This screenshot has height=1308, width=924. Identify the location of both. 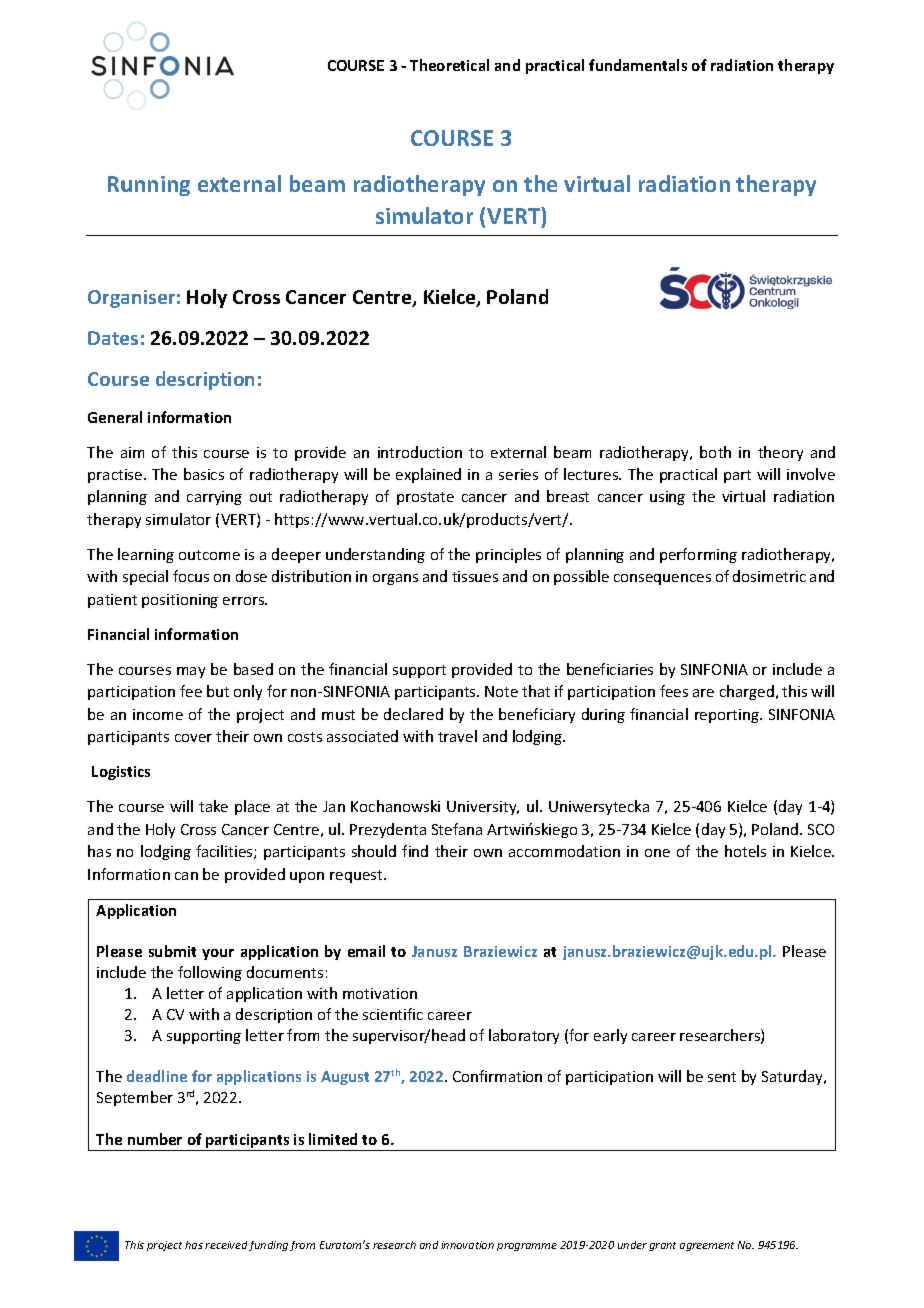
(715, 452).
